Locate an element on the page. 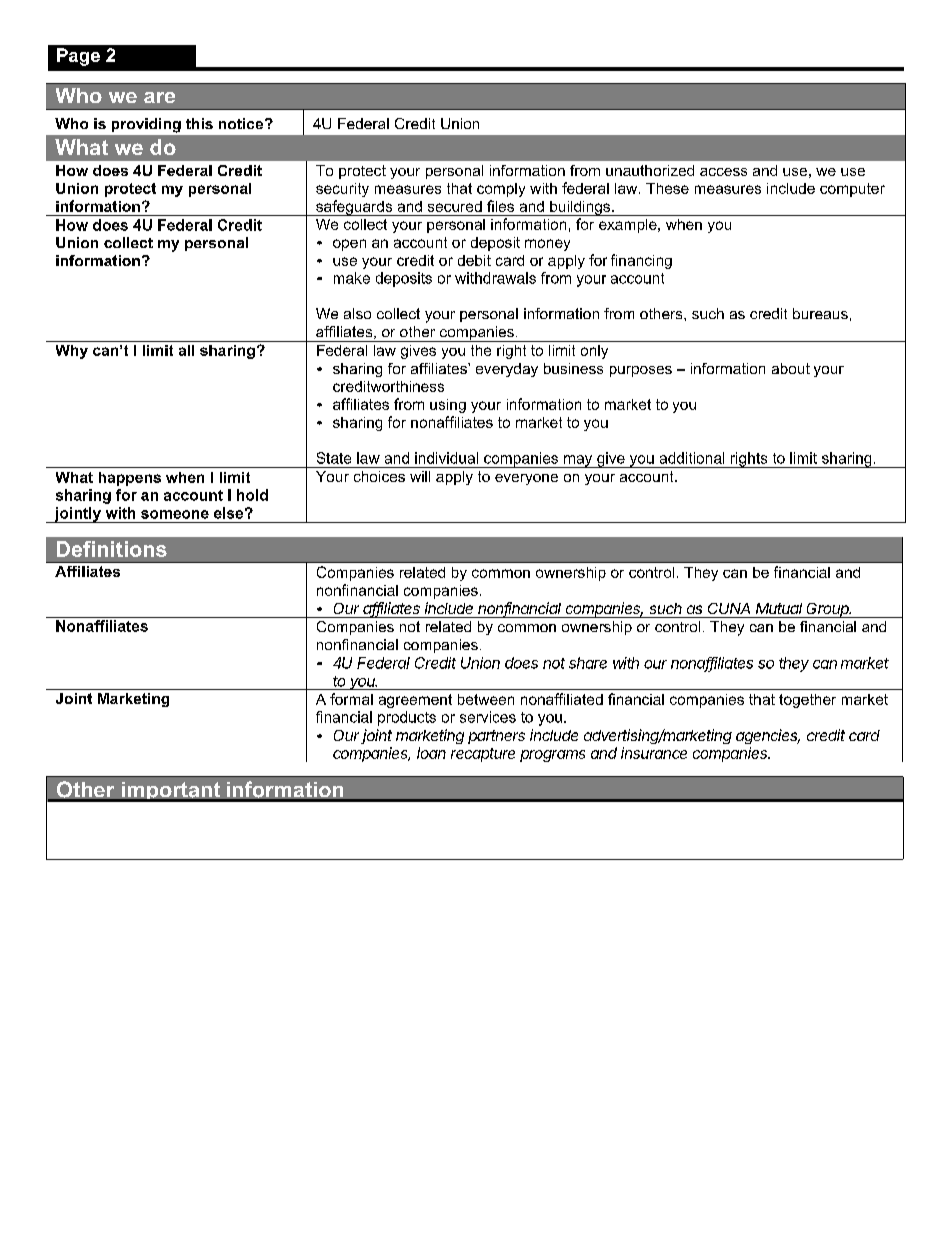 Image resolution: width=952 pixels, height=1233 pixels. formal is located at coordinates (351, 699).
